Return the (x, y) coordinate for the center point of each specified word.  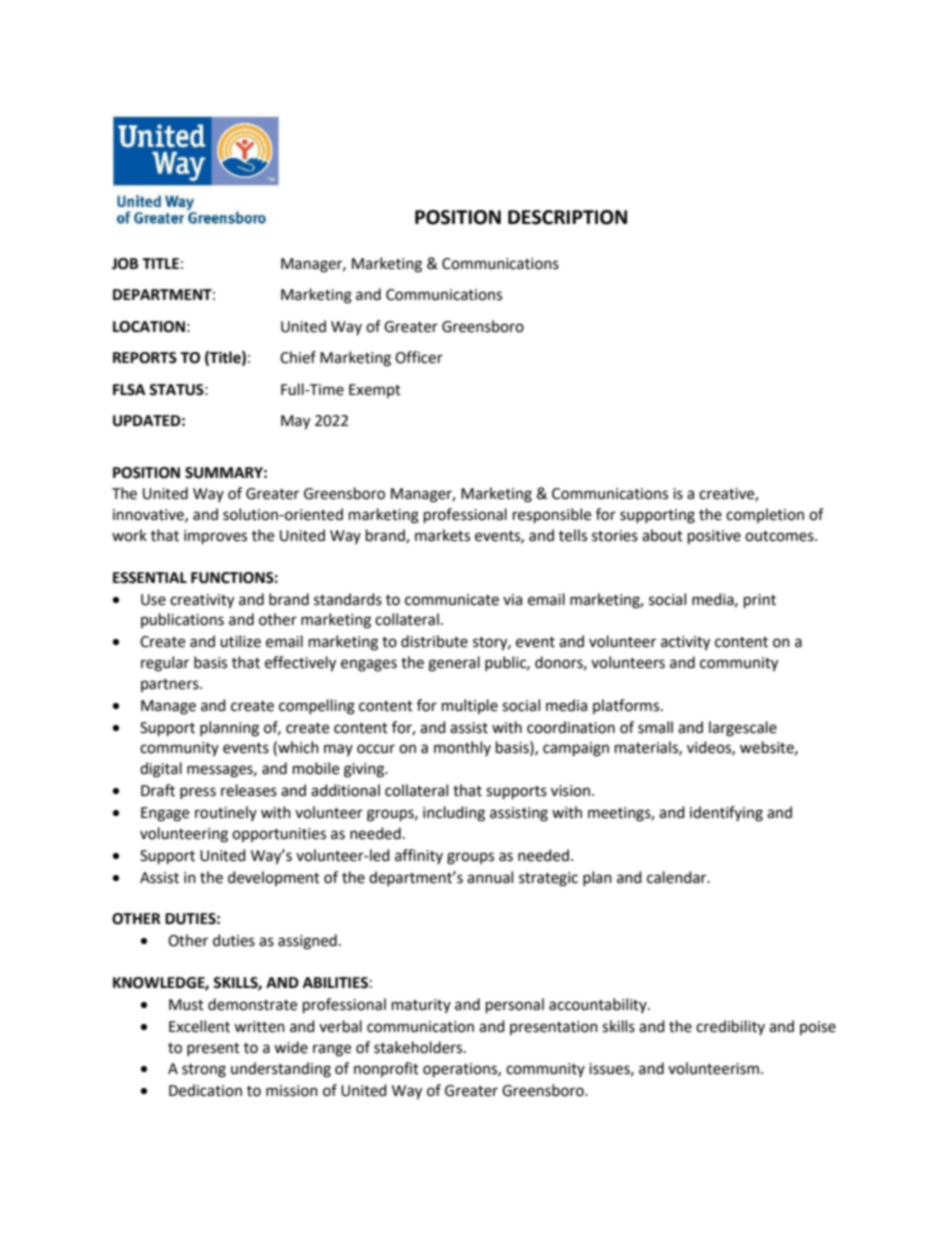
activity (685, 643)
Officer (419, 357)
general (454, 664)
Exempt (375, 391)
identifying (726, 814)
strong (204, 1071)
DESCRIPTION (567, 217)
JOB (125, 264)
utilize (240, 641)
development (274, 878)
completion (765, 515)
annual (490, 877)
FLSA (129, 390)
